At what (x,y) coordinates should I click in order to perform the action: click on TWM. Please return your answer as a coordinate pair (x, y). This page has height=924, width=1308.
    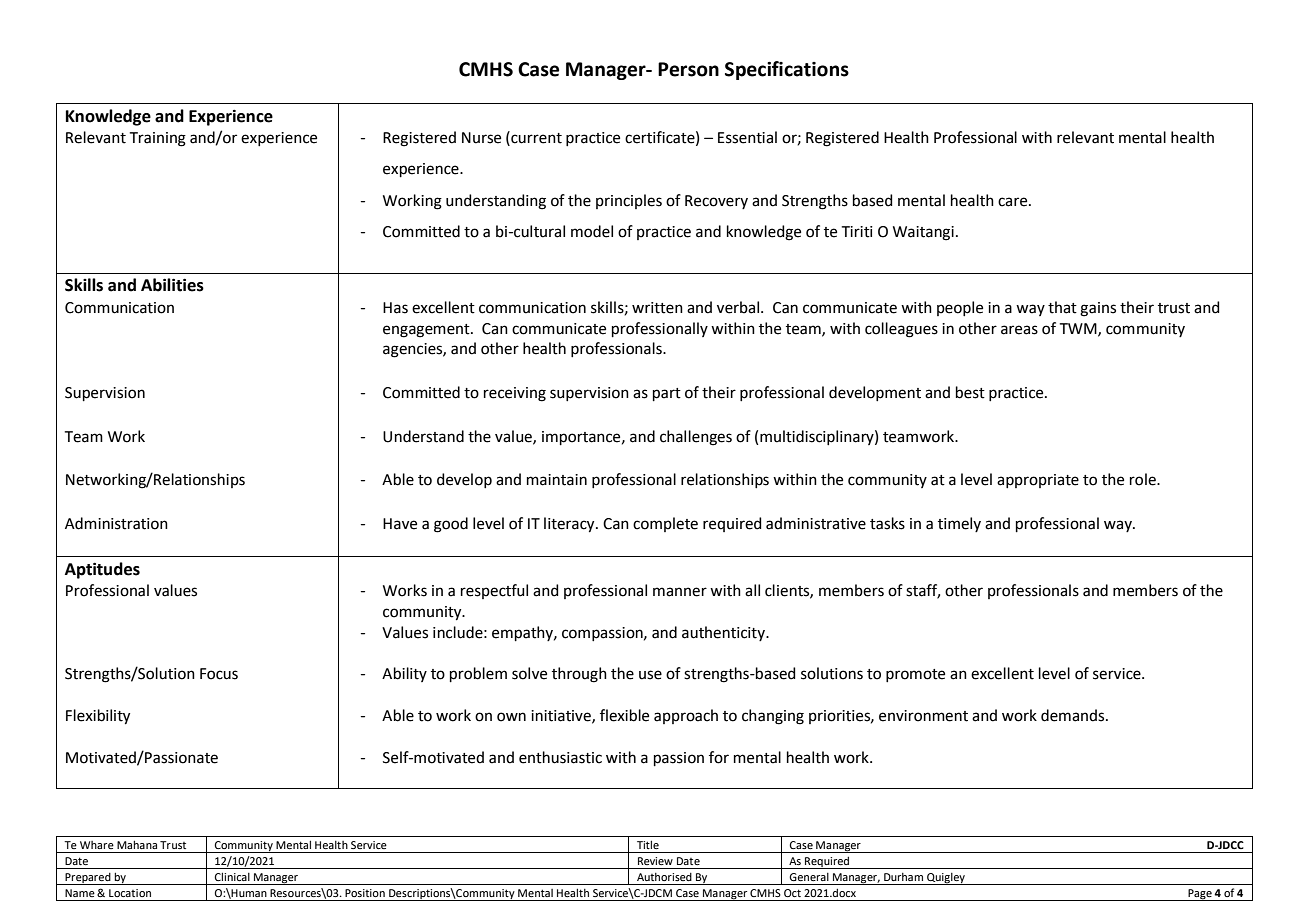
    Looking at the image, I should click on (1079, 329).
